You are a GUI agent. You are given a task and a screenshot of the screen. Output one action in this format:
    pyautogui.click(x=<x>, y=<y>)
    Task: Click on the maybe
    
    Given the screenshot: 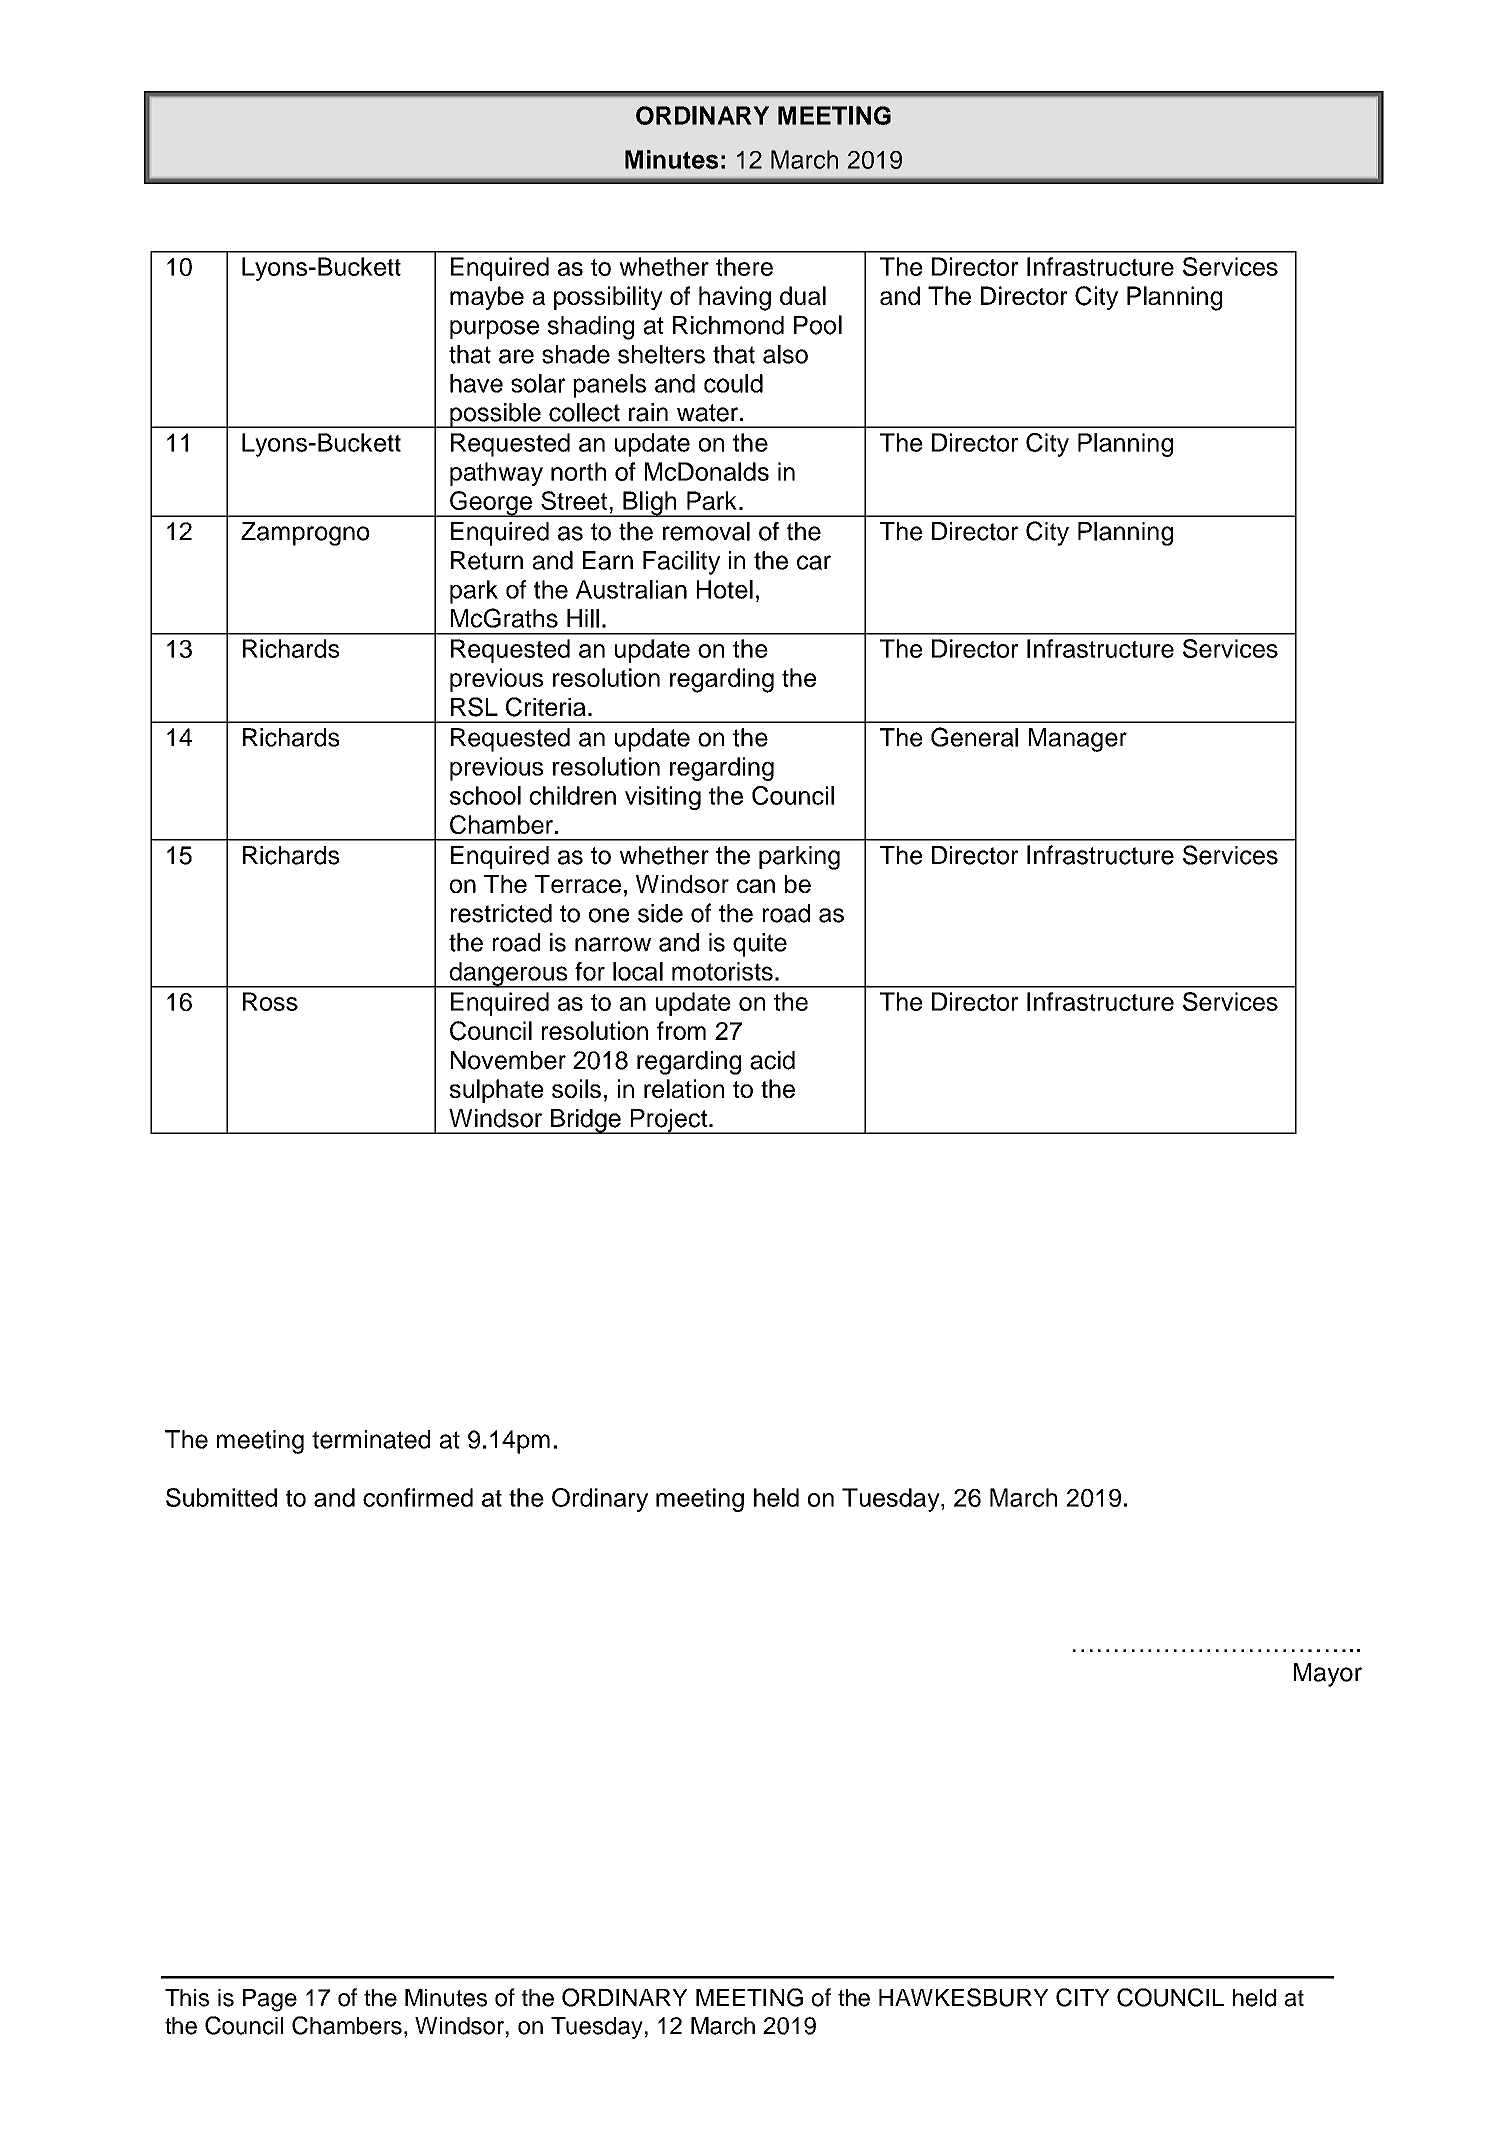 What is the action you would take?
    pyautogui.click(x=487, y=298)
